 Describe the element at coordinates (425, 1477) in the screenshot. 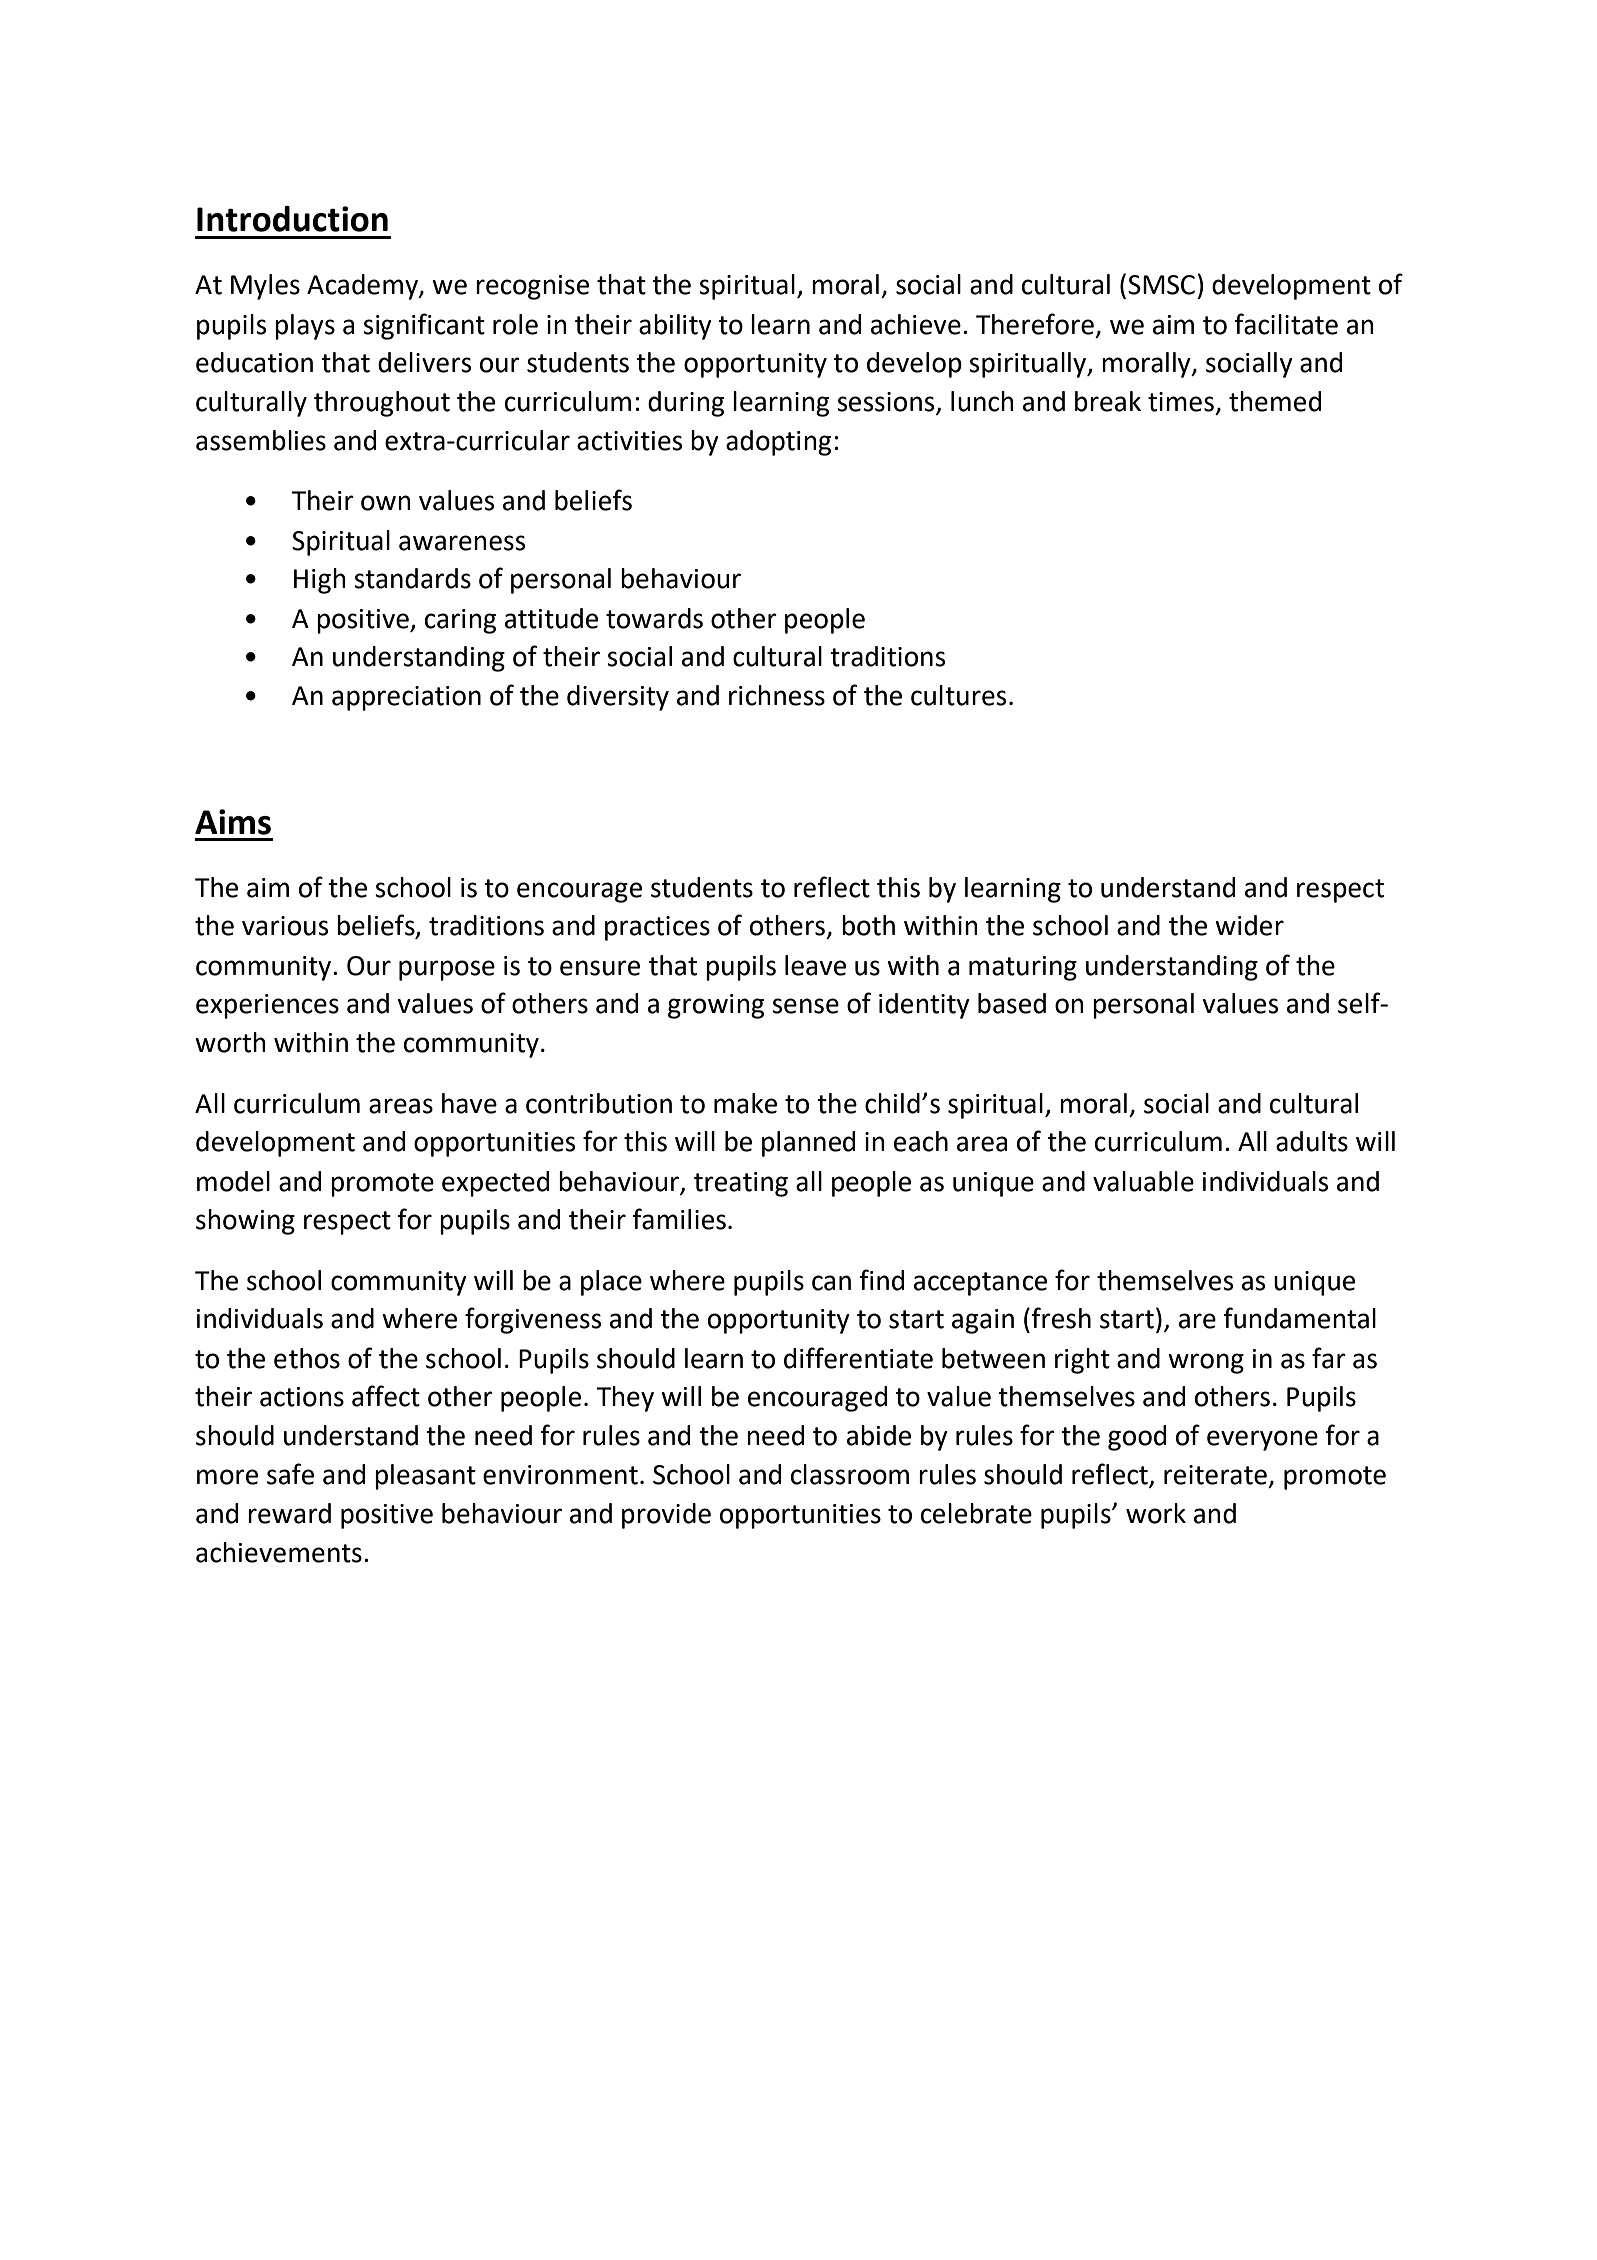

I see `pleasant` at that location.
